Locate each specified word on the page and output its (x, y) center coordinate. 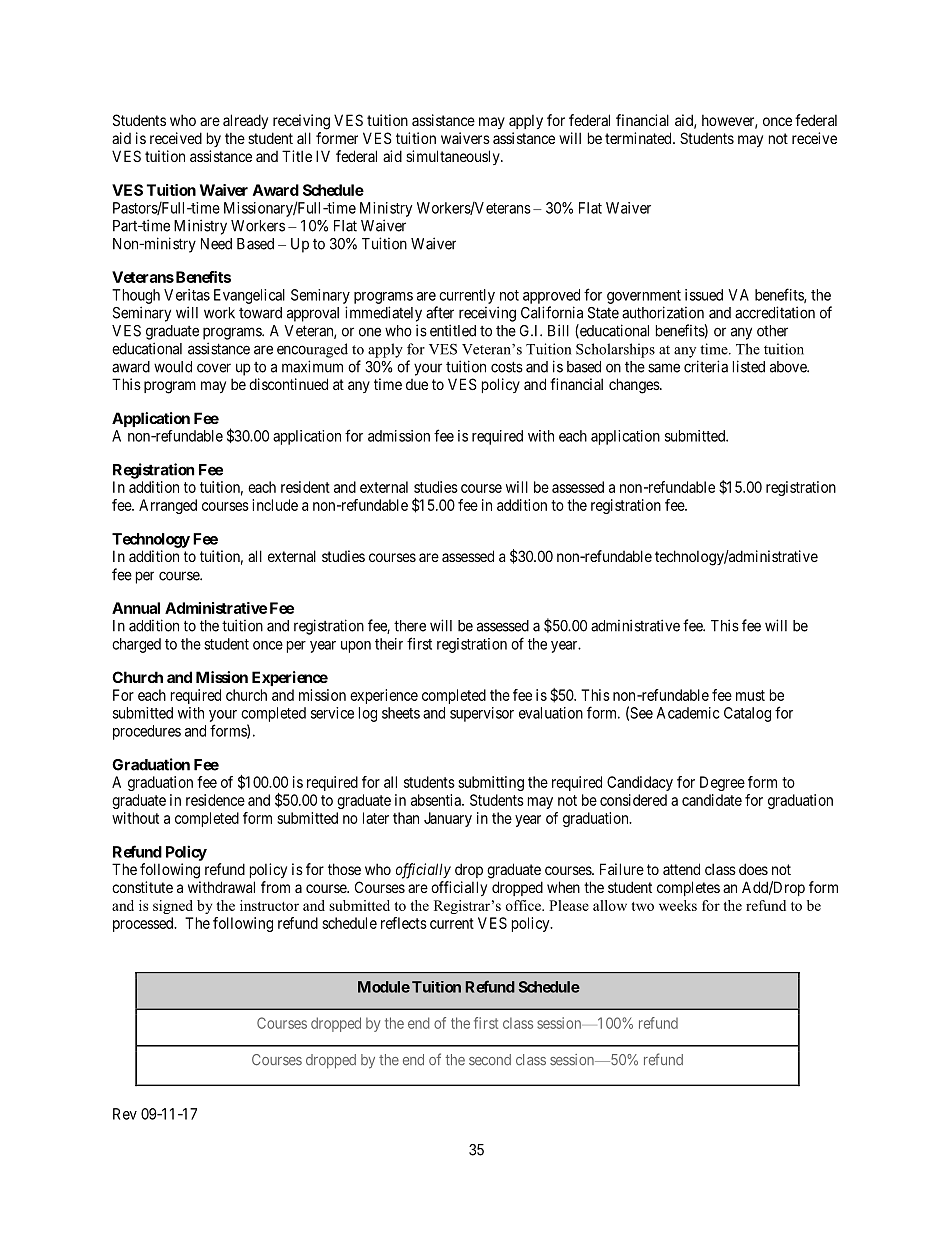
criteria (706, 366)
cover (214, 368)
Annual (136, 608)
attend (681, 869)
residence (215, 800)
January (448, 819)
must (750, 695)
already (245, 121)
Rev (125, 1114)
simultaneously (454, 157)
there (410, 626)
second (490, 1060)
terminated (639, 138)
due (417, 384)
